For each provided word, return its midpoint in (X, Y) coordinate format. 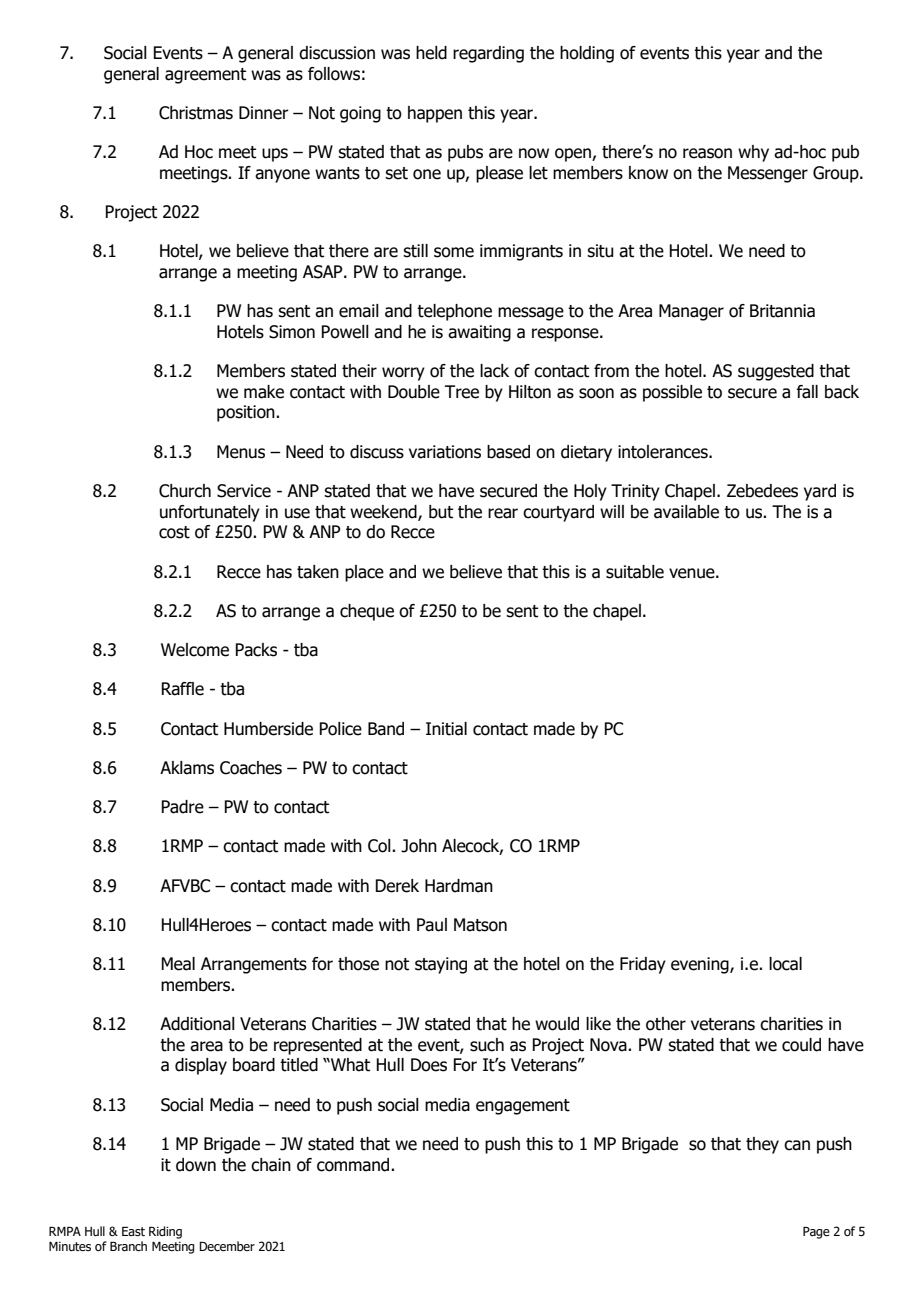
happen (435, 114)
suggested (776, 372)
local (785, 964)
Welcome (195, 650)
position (247, 413)
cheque (367, 612)
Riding (165, 1232)
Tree (462, 392)
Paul (432, 925)
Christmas (196, 113)
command (354, 1165)
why (753, 153)
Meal (178, 964)
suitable (635, 572)
